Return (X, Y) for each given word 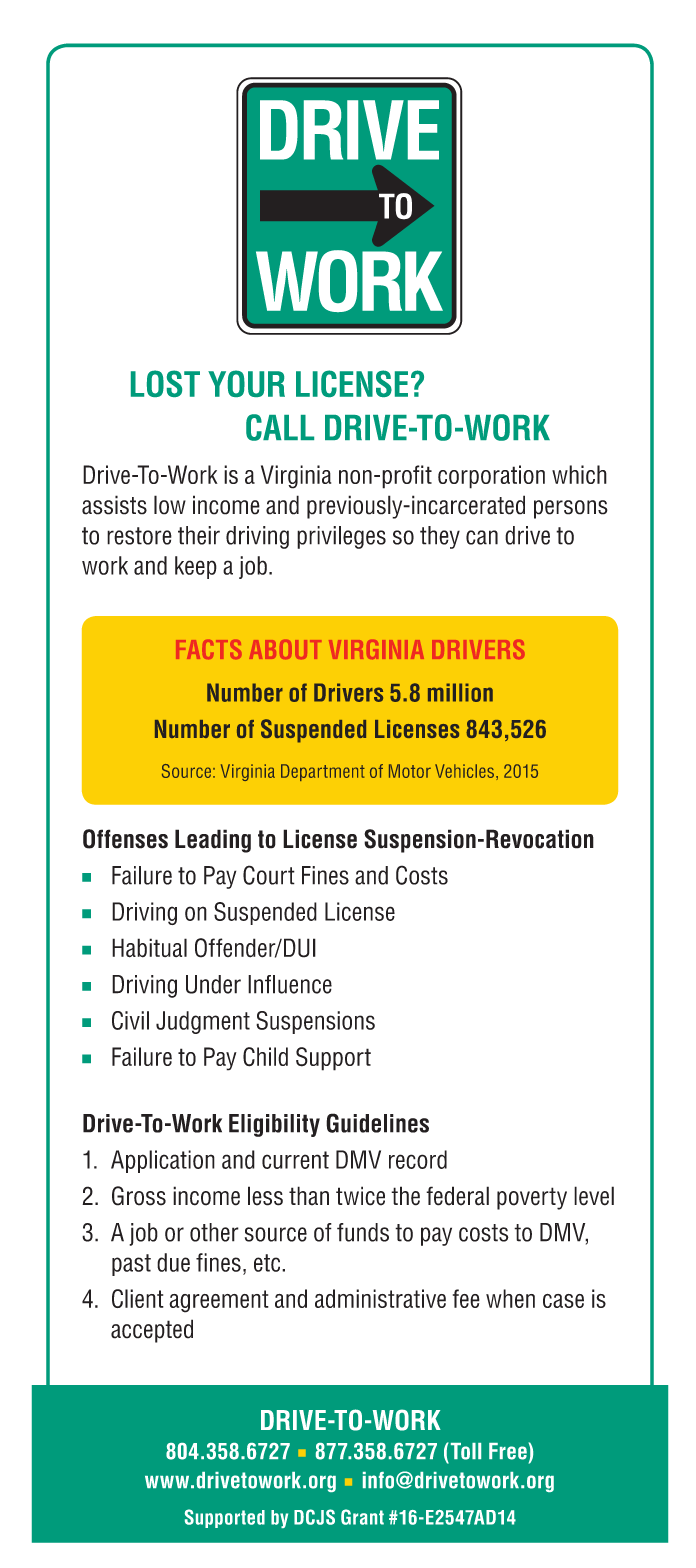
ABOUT (285, 649)
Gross (139, 1196)
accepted (152, 1331)
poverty (532, 1198)
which (579, 474)
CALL (280, 427)
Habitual (149, 948)
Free (509, 1451)
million (460, 692)
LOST (165, 383)
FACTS (208, 649)
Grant (362, 1517)
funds (363, 1232)
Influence (290, 984)
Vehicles (464, 771)
